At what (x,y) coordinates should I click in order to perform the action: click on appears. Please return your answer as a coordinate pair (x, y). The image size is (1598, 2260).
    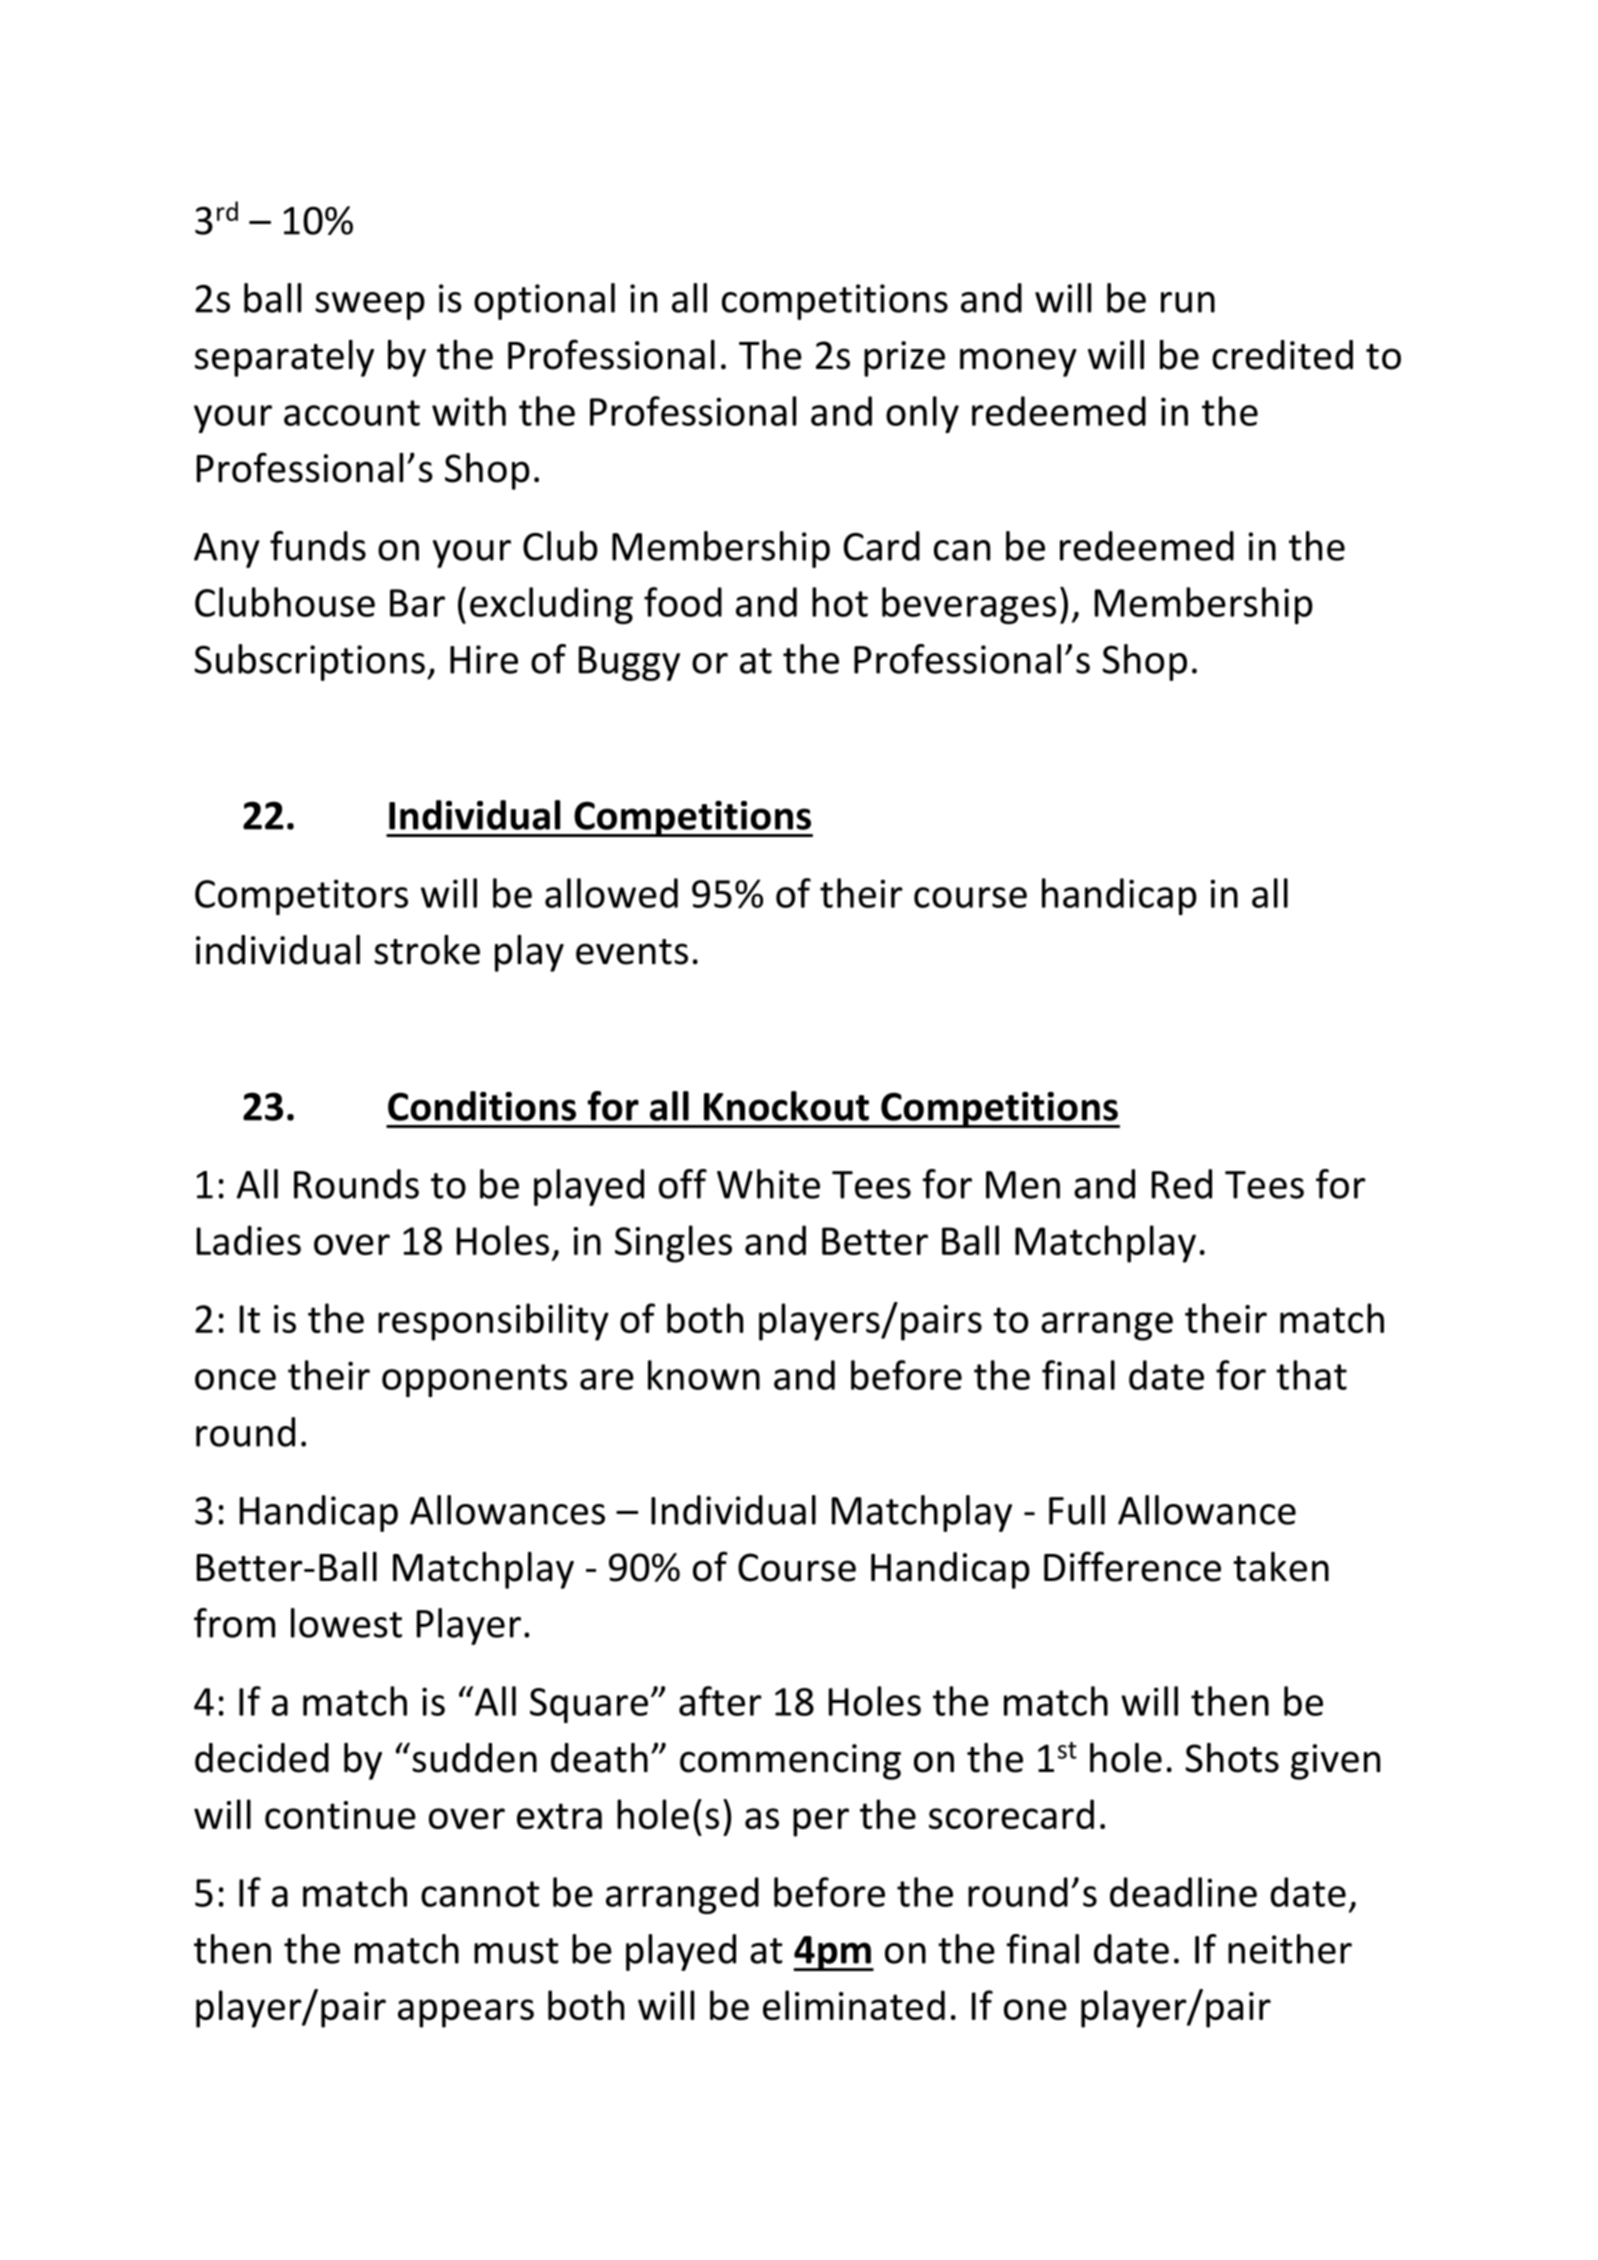
    Looking at the image, I should click on (466, 2013).
